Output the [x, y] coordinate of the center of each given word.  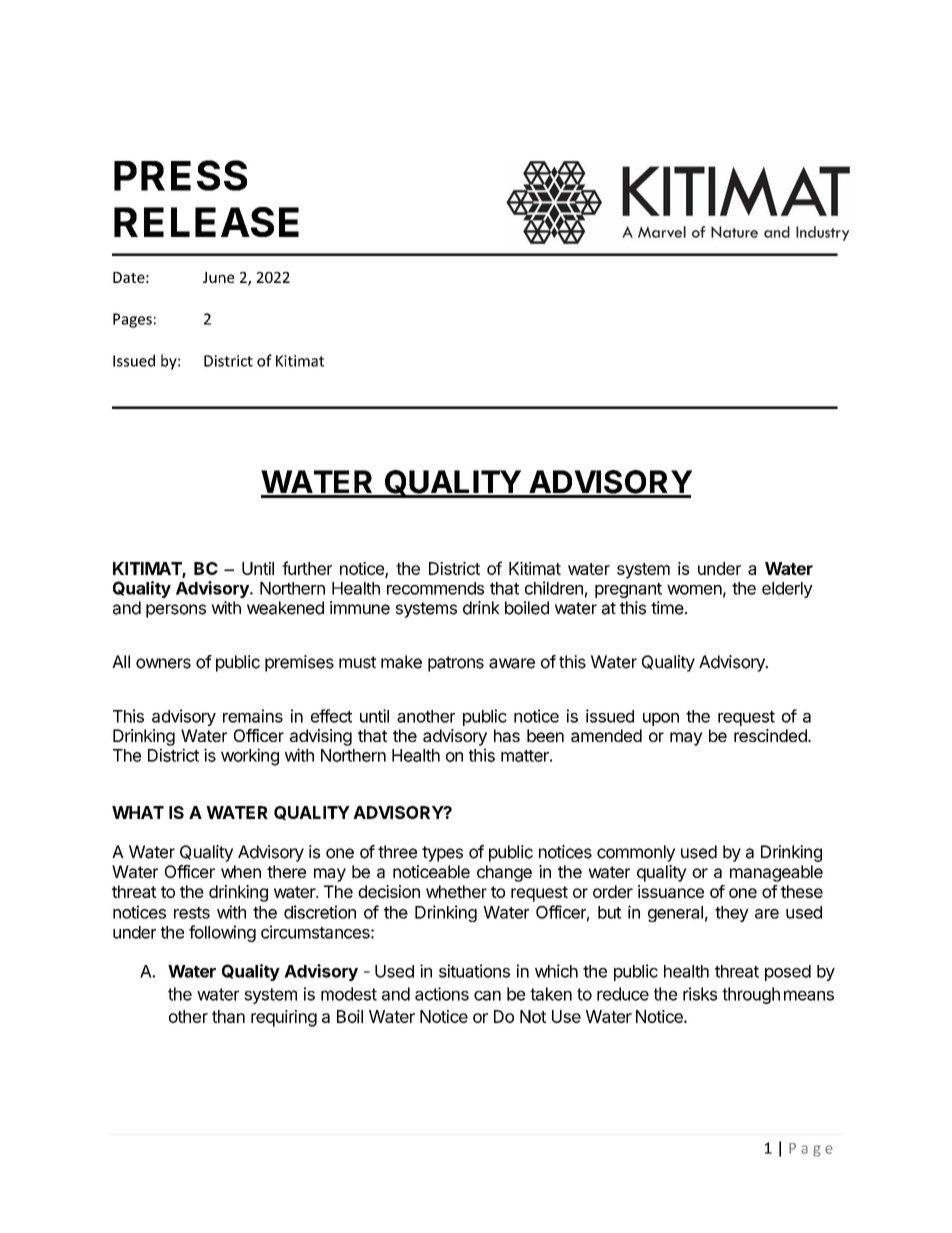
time [667, 608]
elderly [787, 590]
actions [442, 994]
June [218, 277]
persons [176, 611]
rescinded [771, 735]
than [228, 1016]
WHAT [138, 812]
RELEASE [206, 222]
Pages [132, 320]
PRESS [180, 175]
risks [700, 994]
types [442, 854]
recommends [435, 588]
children [554, 588]
